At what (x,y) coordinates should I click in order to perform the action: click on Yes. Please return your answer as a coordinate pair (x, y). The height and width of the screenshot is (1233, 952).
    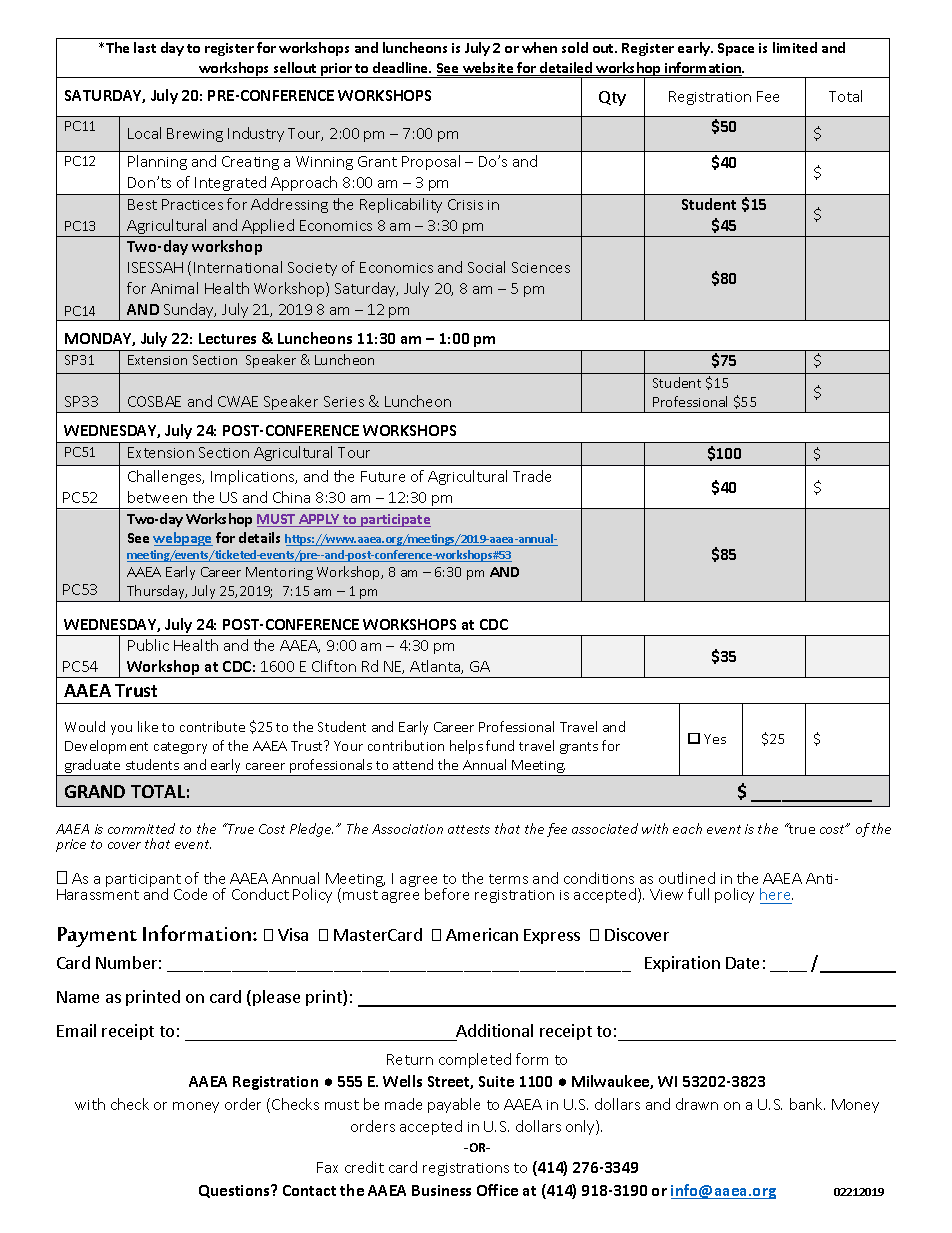
    Looking at the image, I should click on (715, 739).
